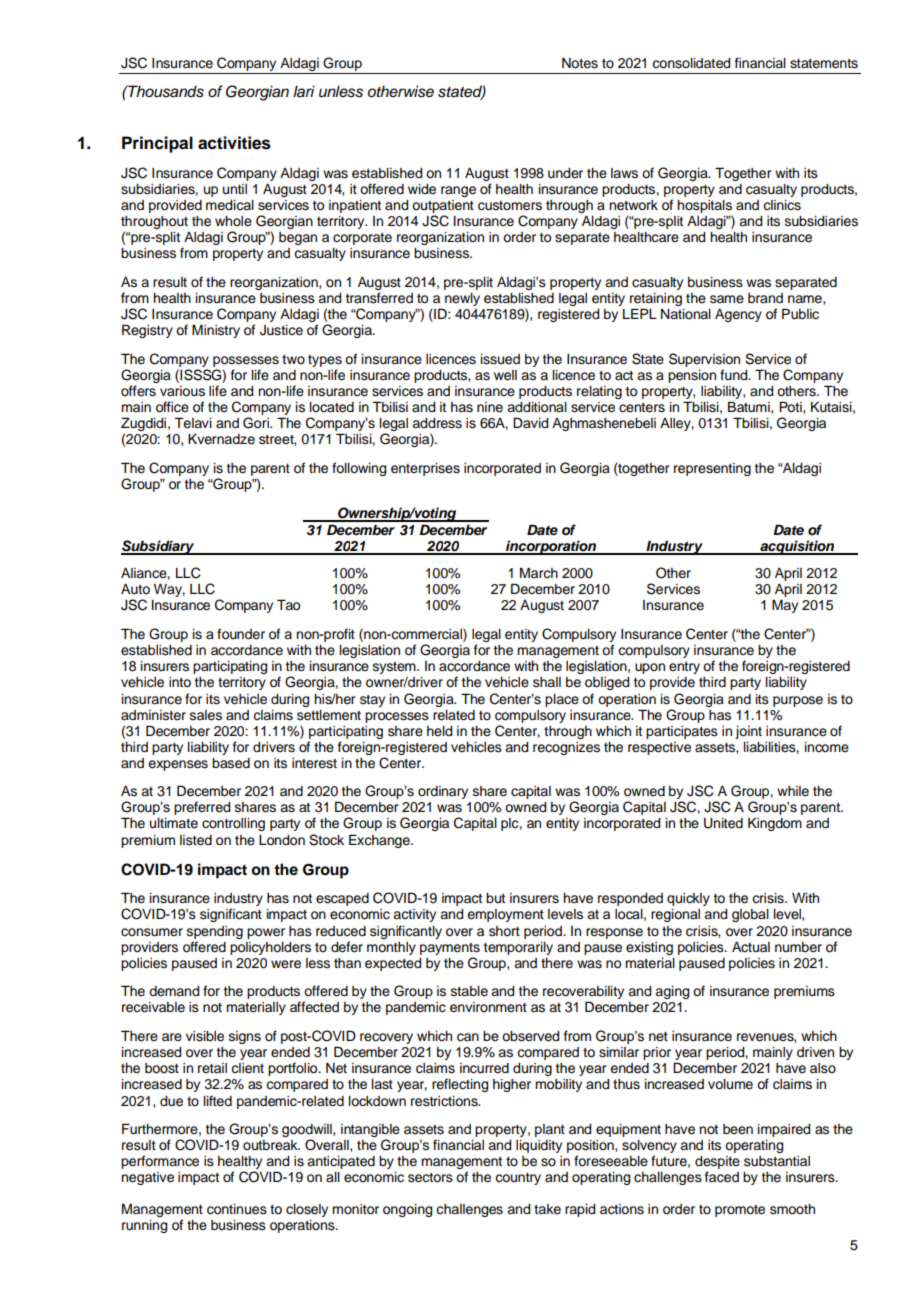 This screenshot has width=924, height=1308. I want to click on ordinary, so click(443, 792).
